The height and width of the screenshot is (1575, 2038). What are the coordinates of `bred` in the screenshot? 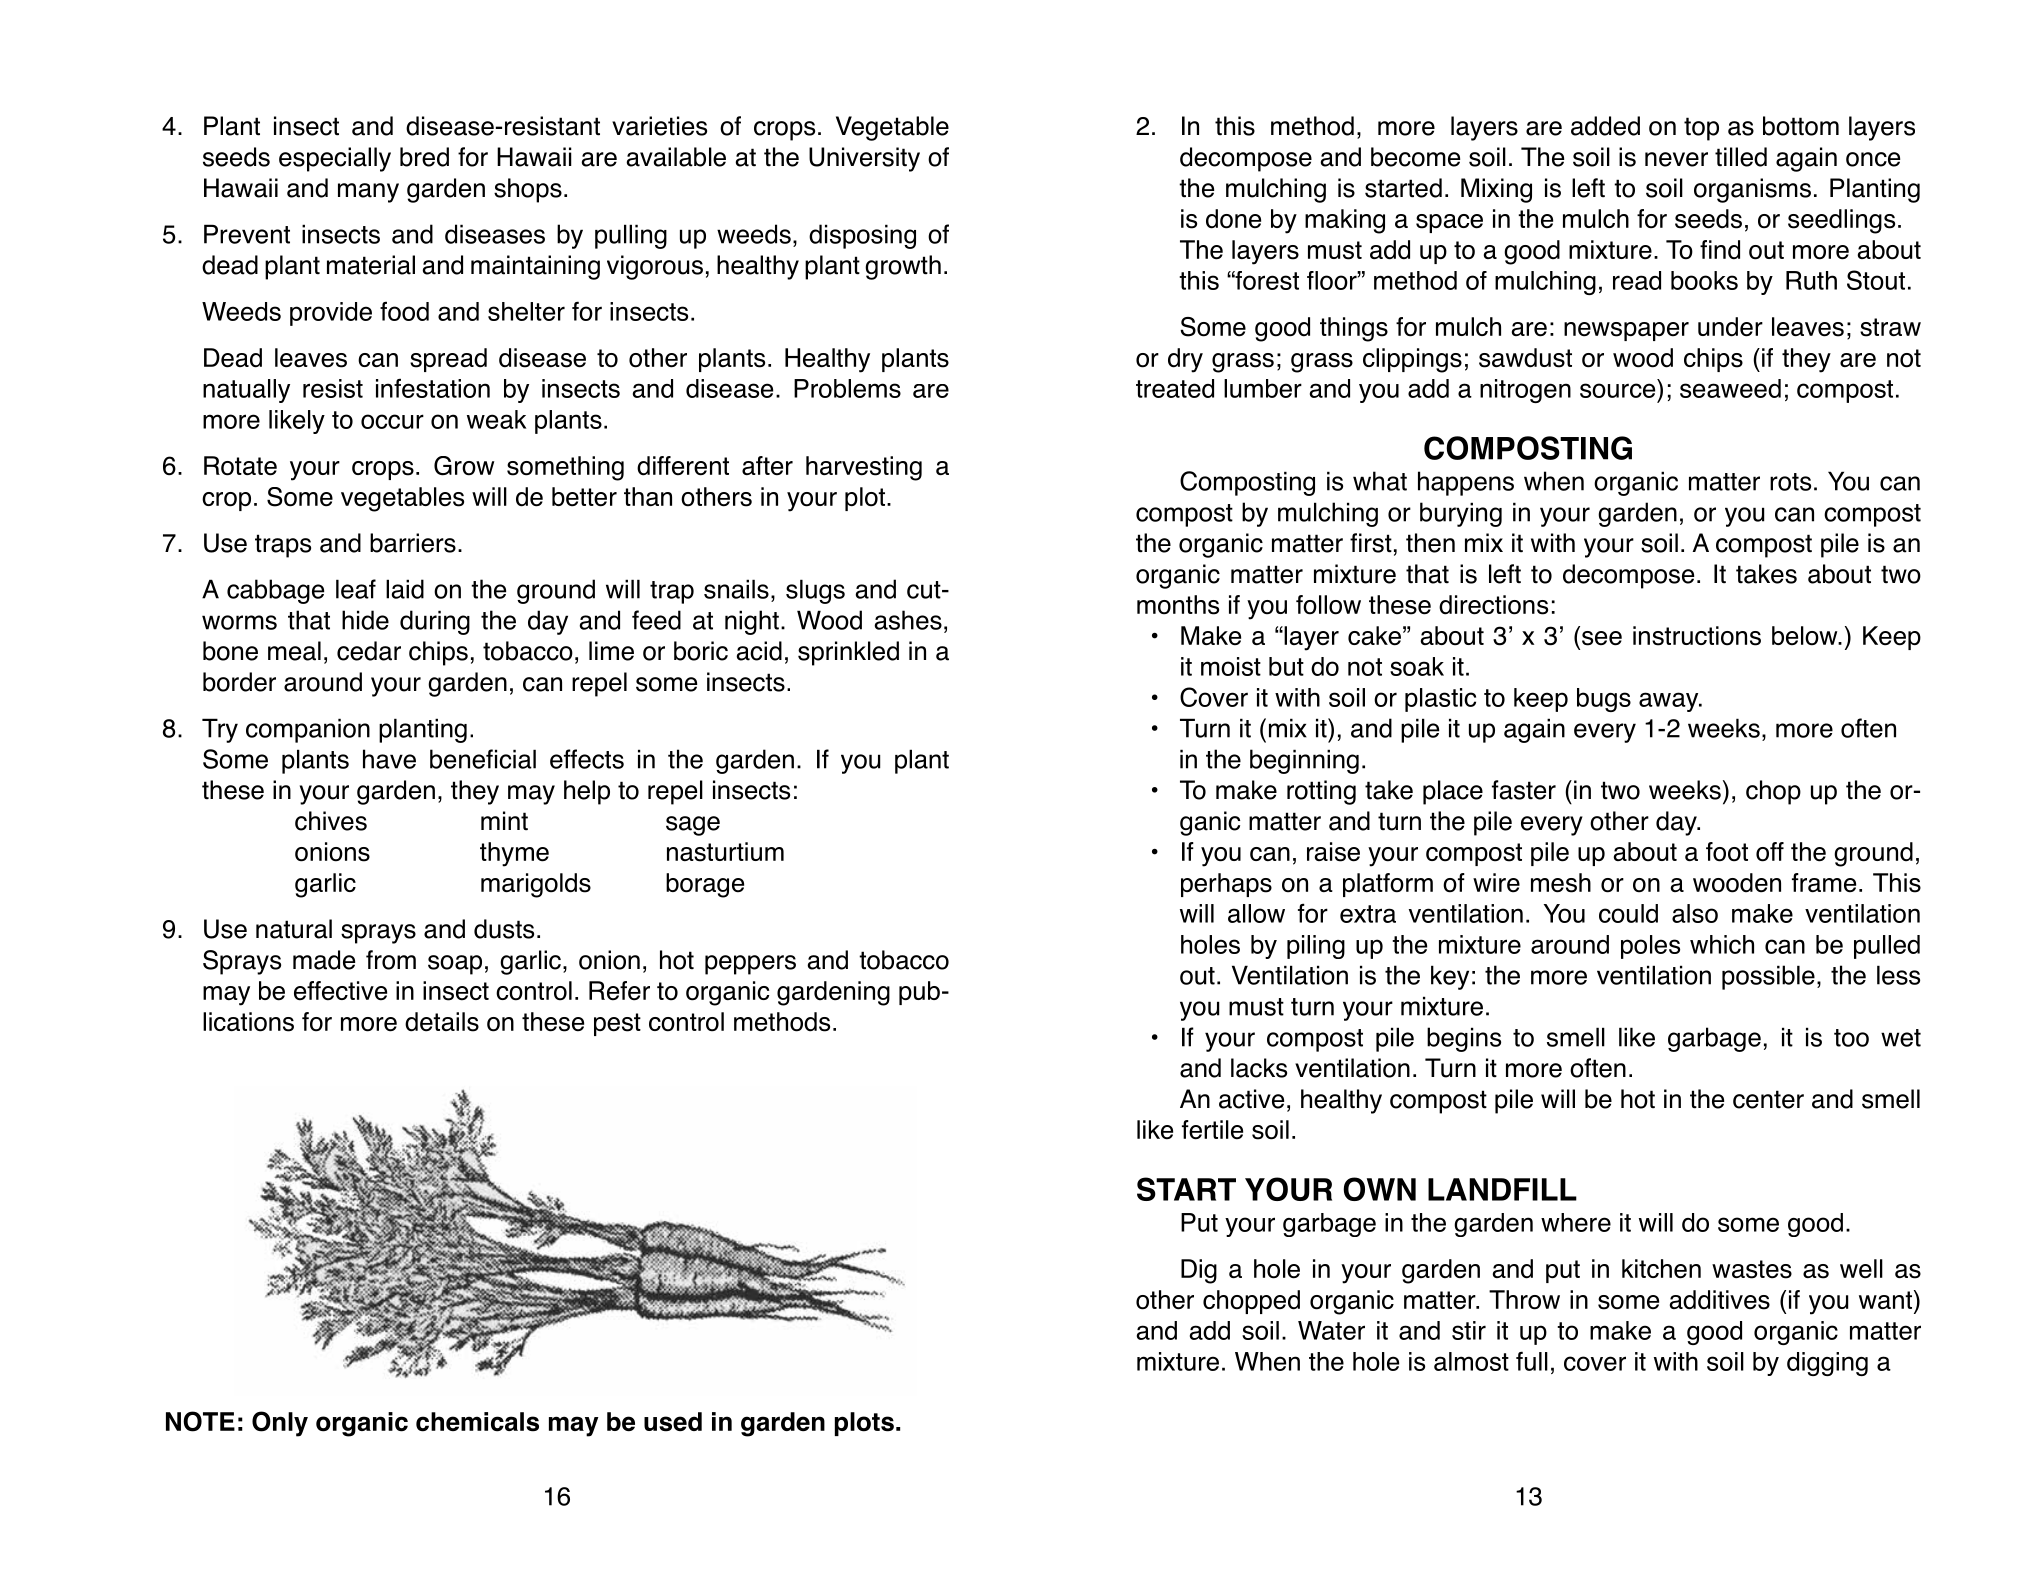 It's located at (424, 157).
